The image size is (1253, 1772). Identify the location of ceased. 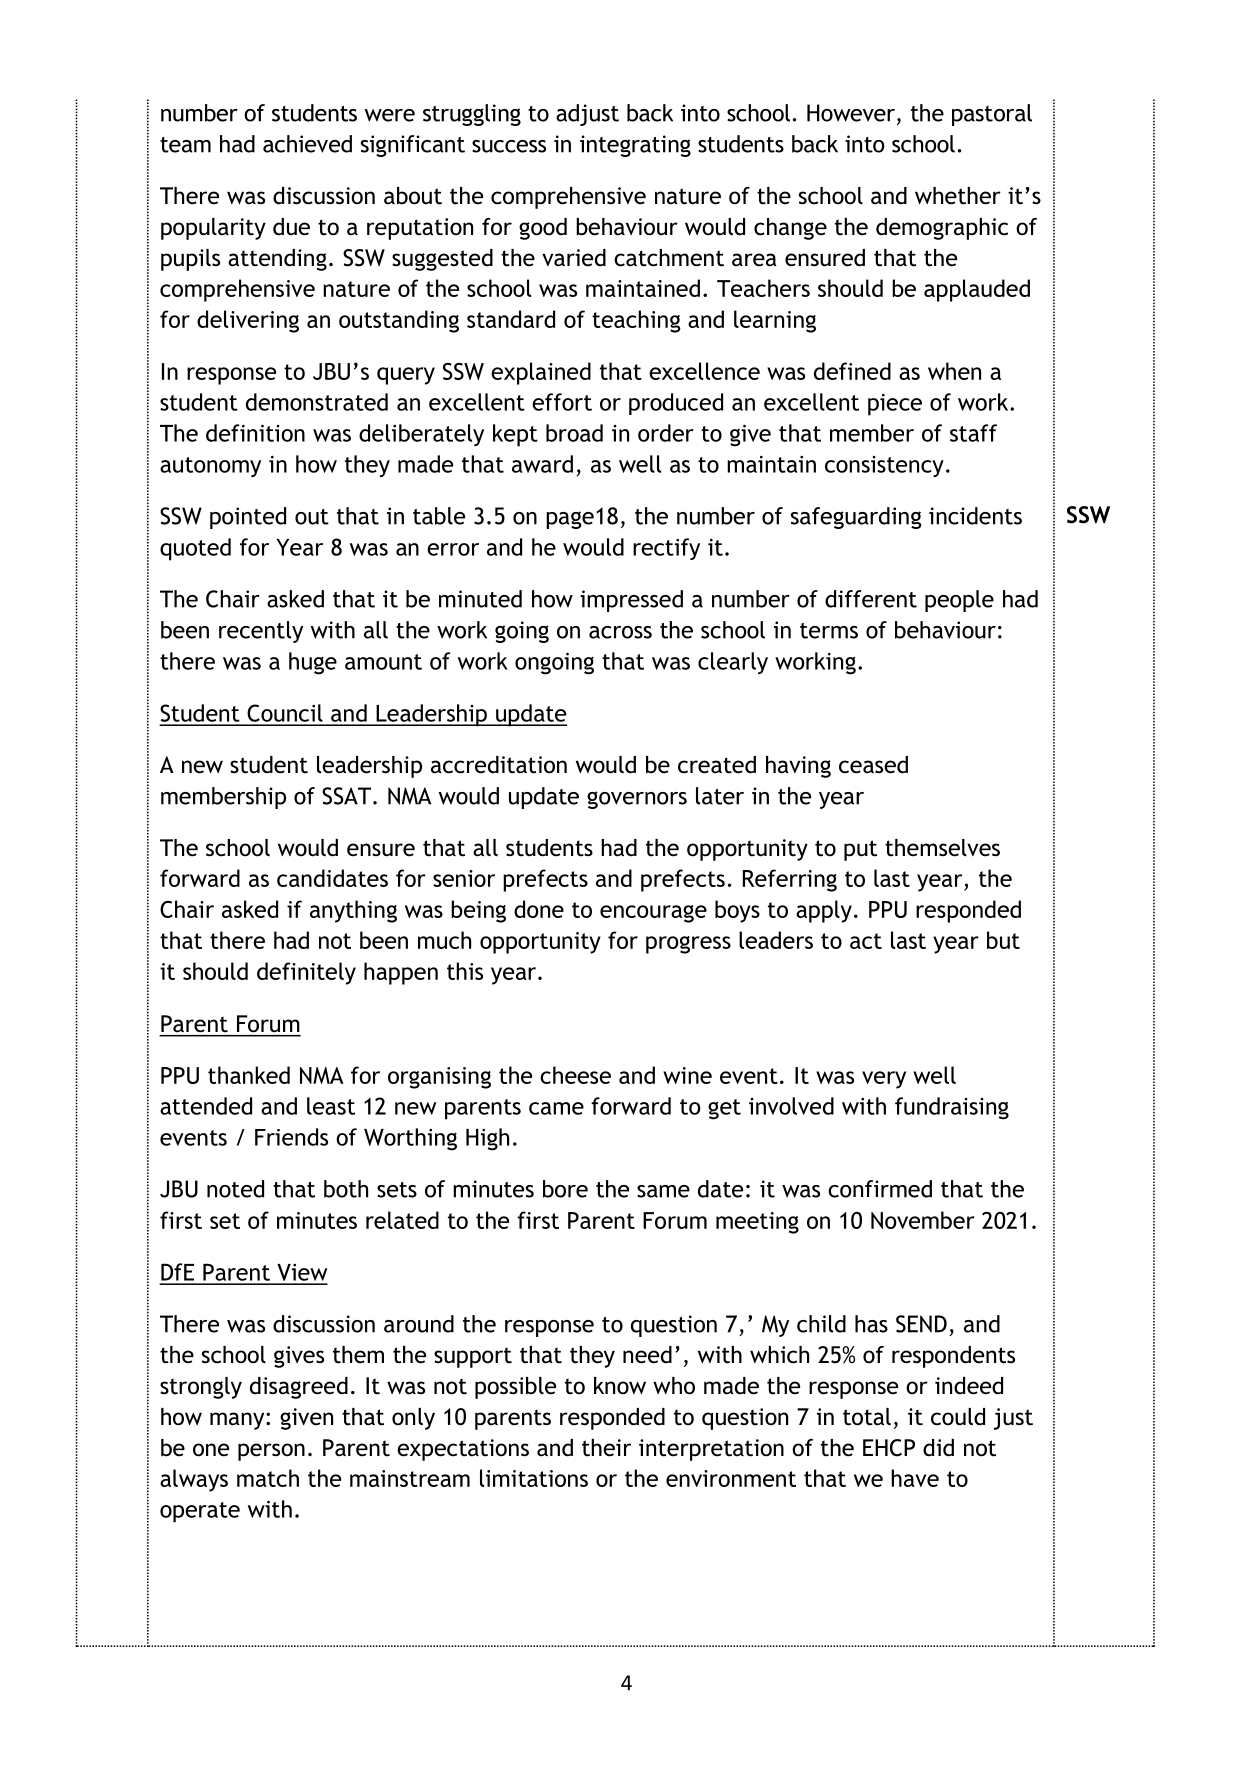
(873, 765).
